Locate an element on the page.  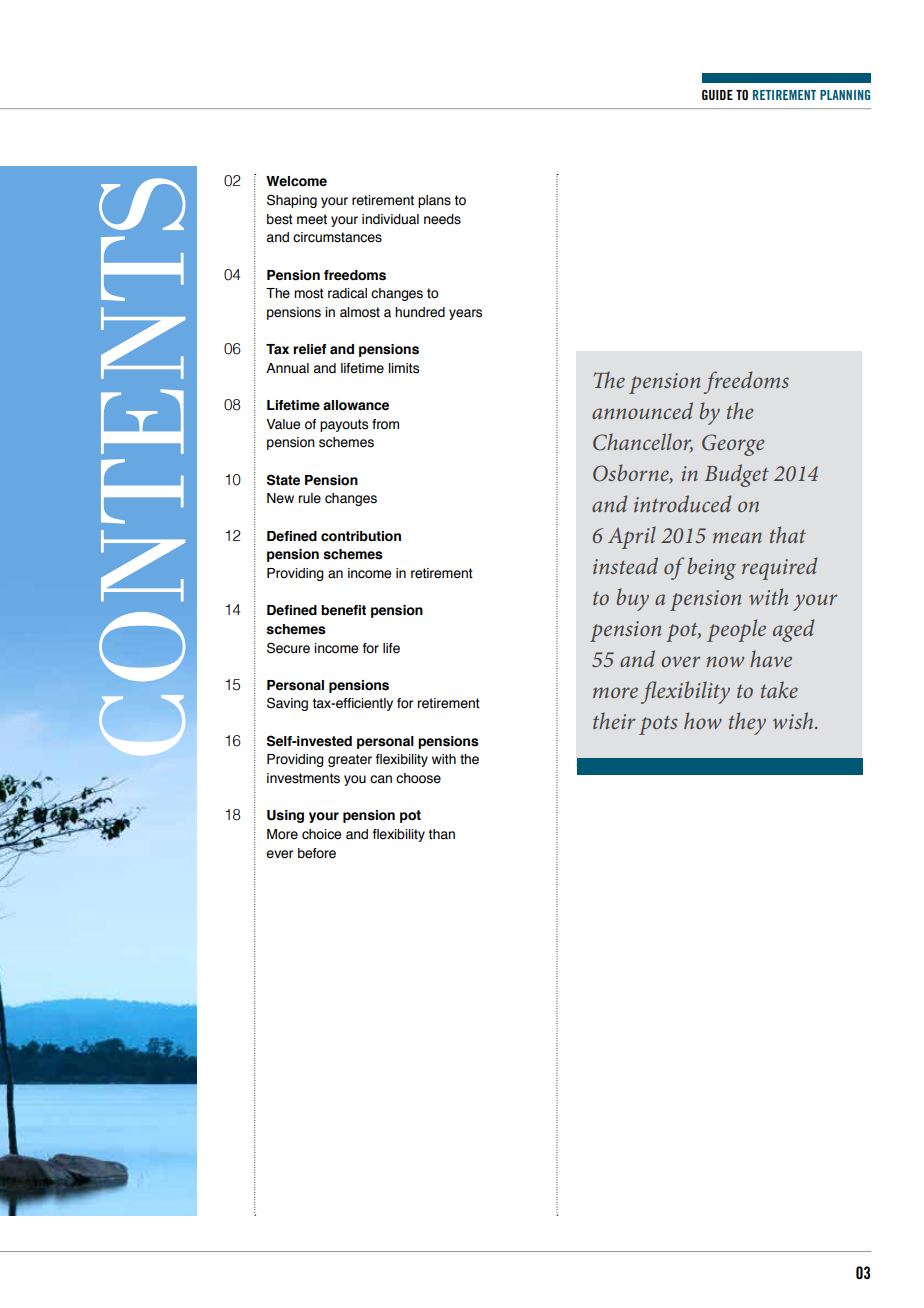
rule is located at coordinates (309, 498).
